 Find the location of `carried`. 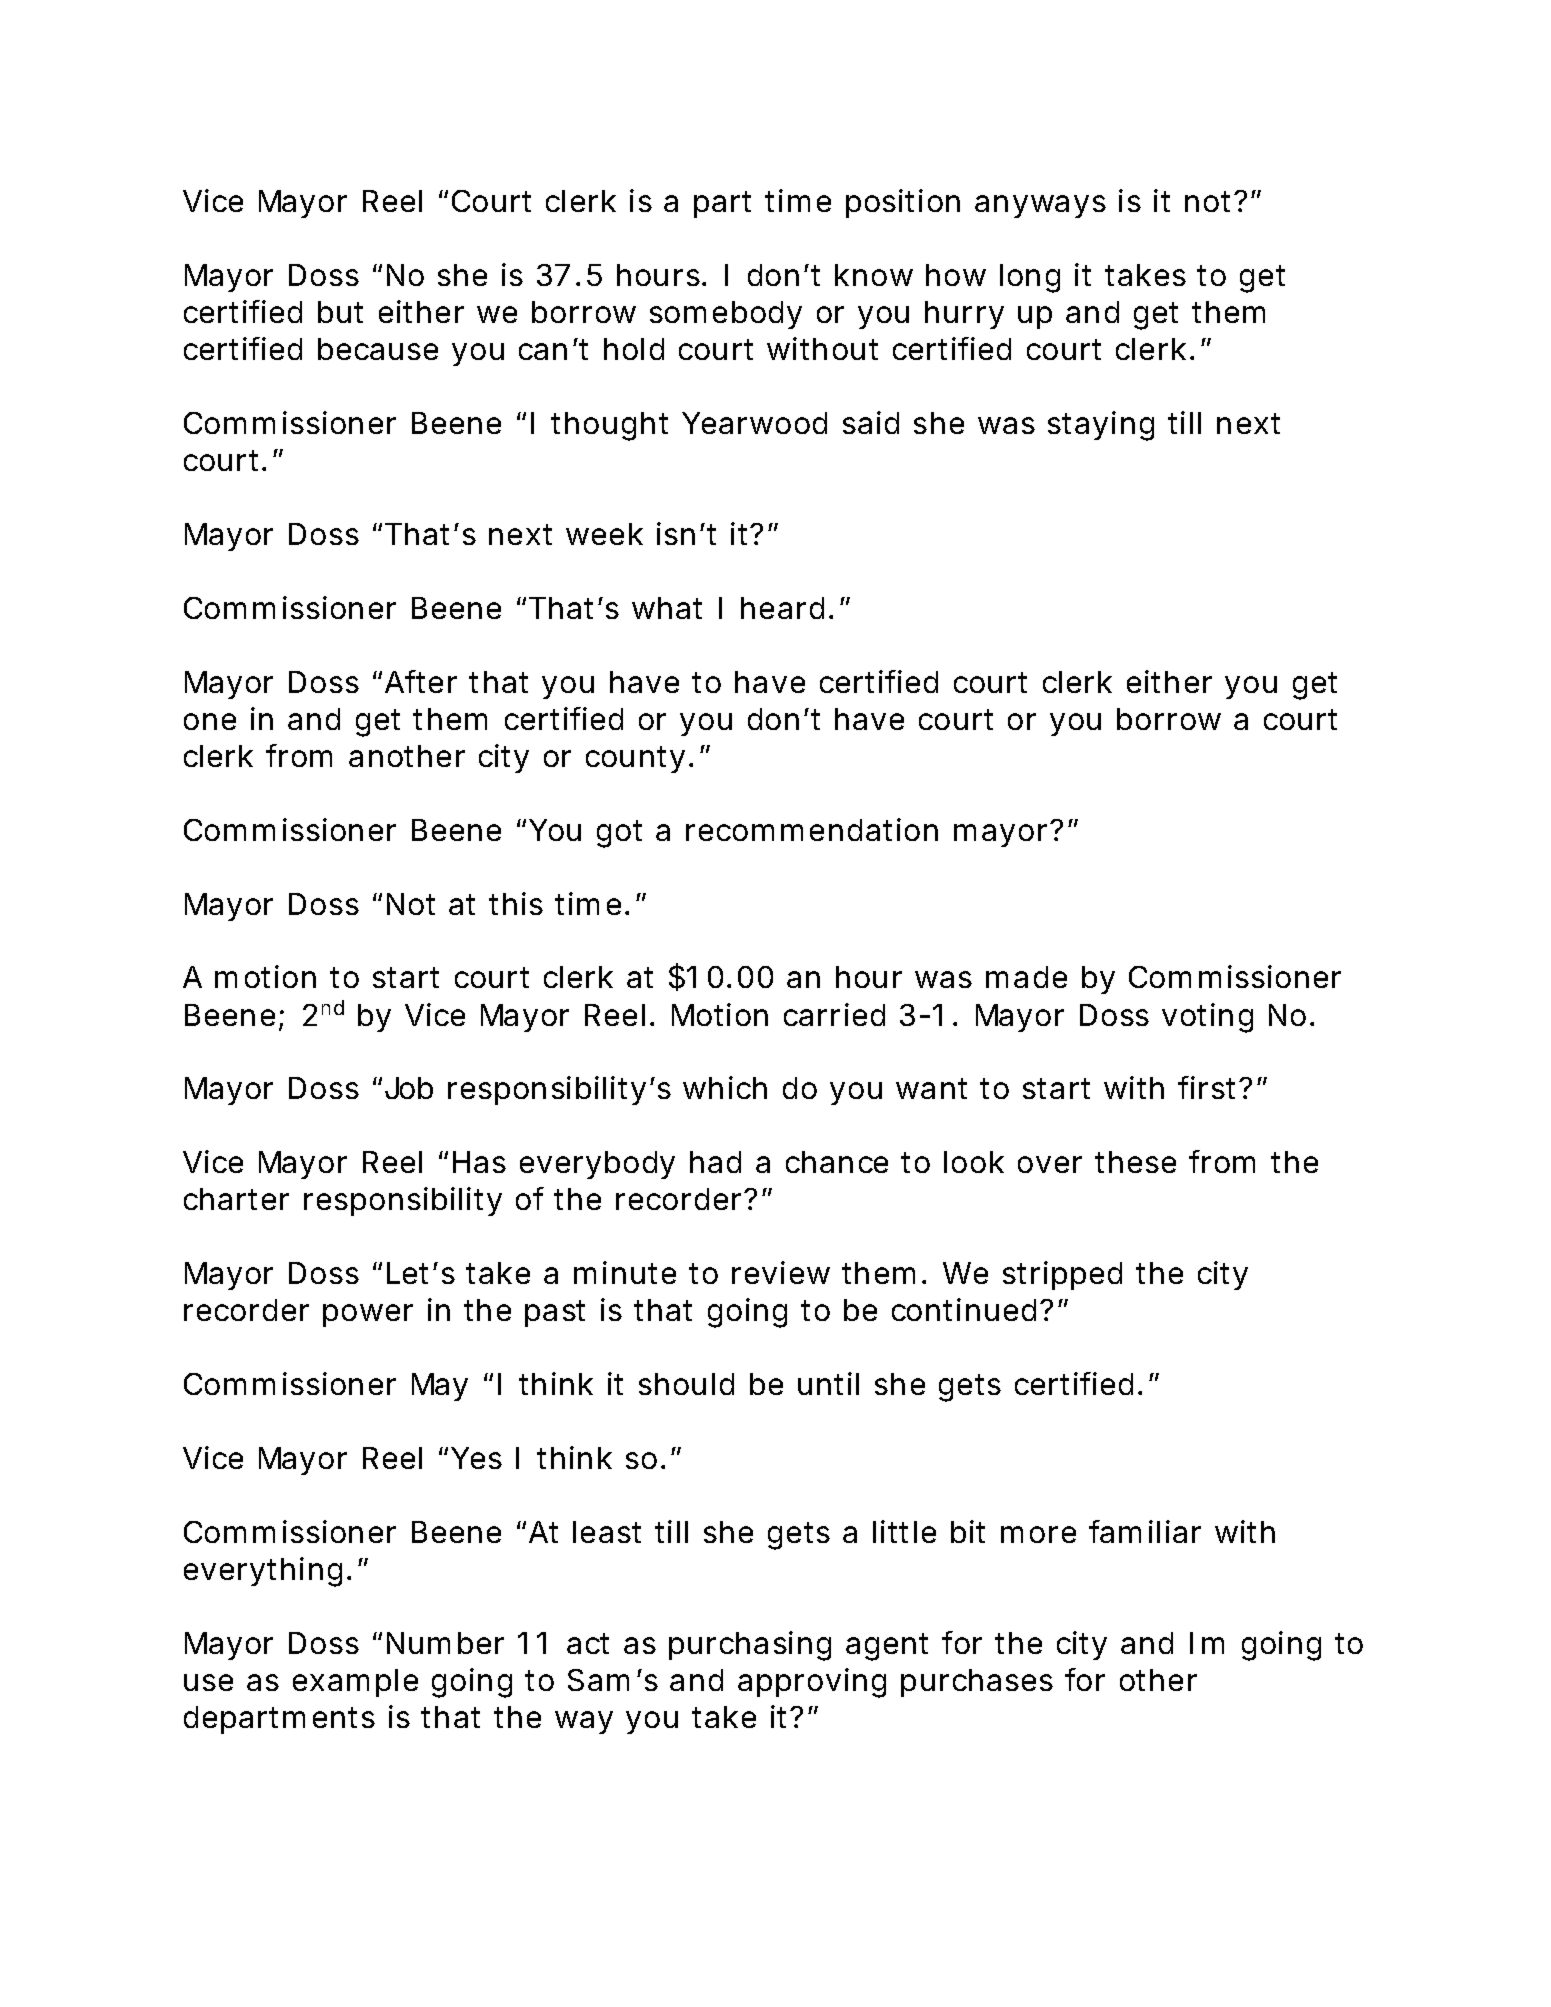

carried is located at coordinates (834, 1014).
